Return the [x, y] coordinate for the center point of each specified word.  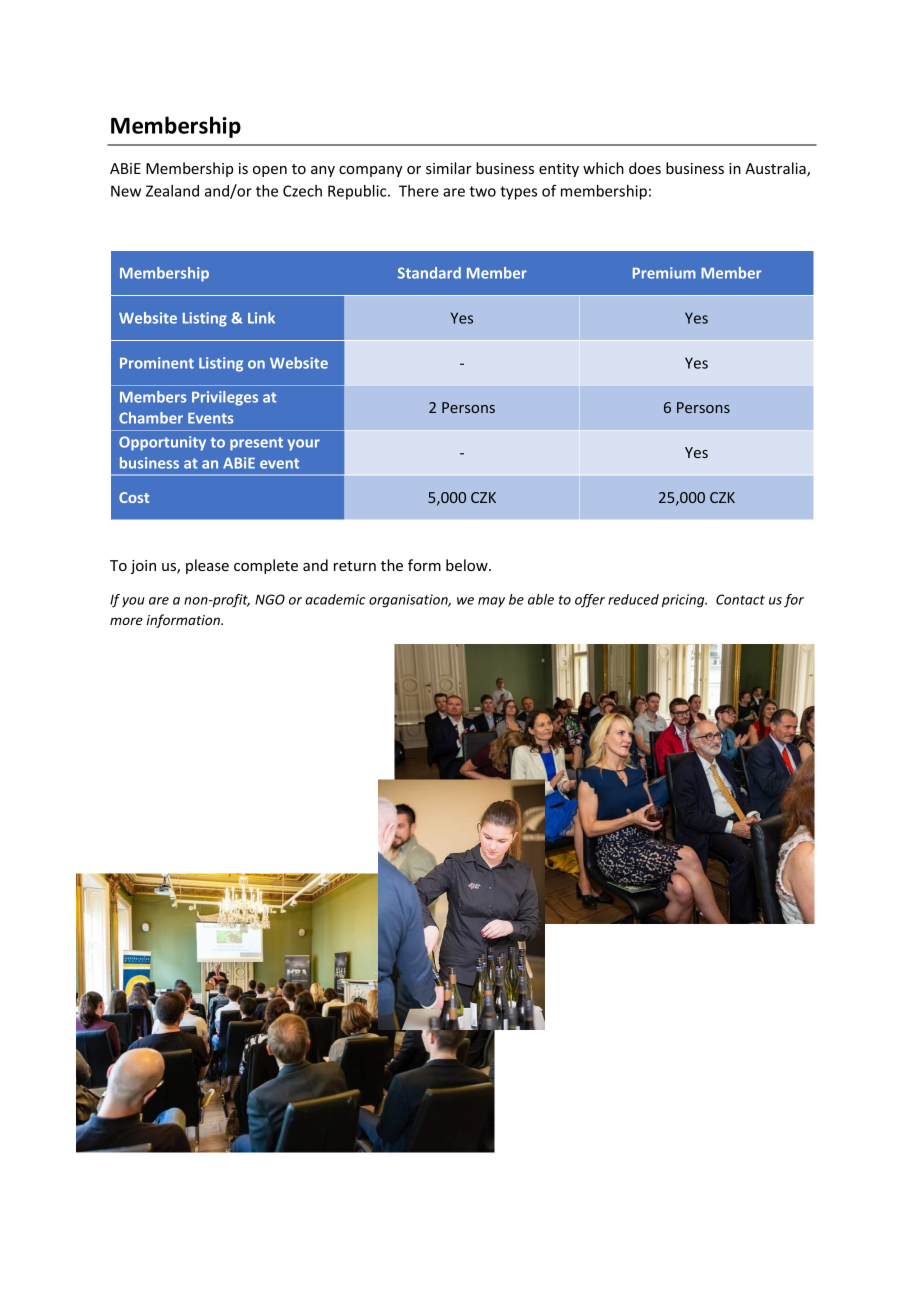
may [491, 602]
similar [449, 168]
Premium [664, 273]
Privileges [225, 398]
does [645, 168]
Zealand [172, 191]
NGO [270, 599]
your [304, 445]
